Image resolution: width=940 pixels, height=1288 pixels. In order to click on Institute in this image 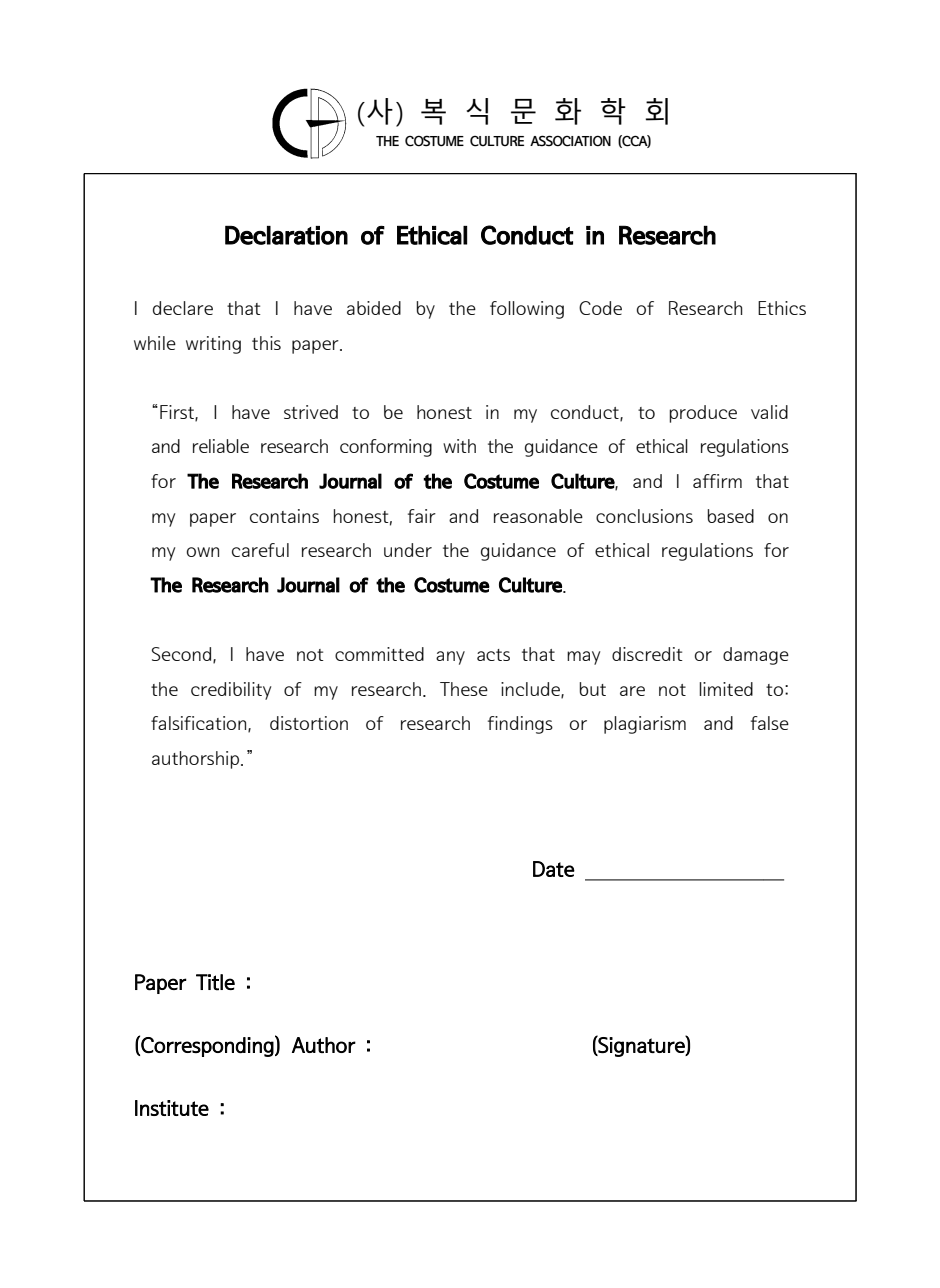, I will do `click(172, 1108)`.
